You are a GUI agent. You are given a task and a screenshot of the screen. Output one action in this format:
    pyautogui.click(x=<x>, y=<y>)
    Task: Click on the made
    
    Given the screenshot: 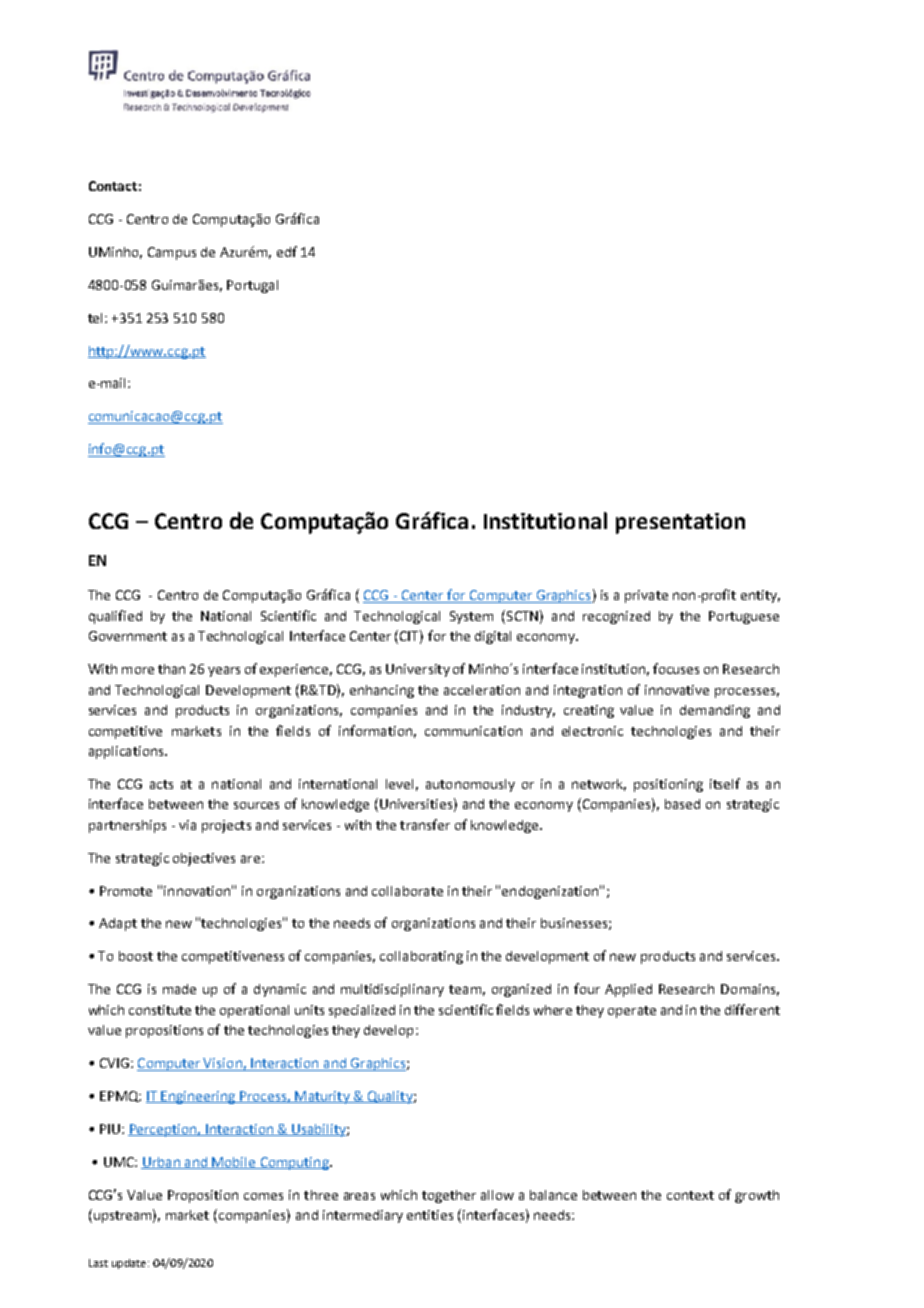 What is the action you would take?
    pyautogui.click(x=179, y=989)
